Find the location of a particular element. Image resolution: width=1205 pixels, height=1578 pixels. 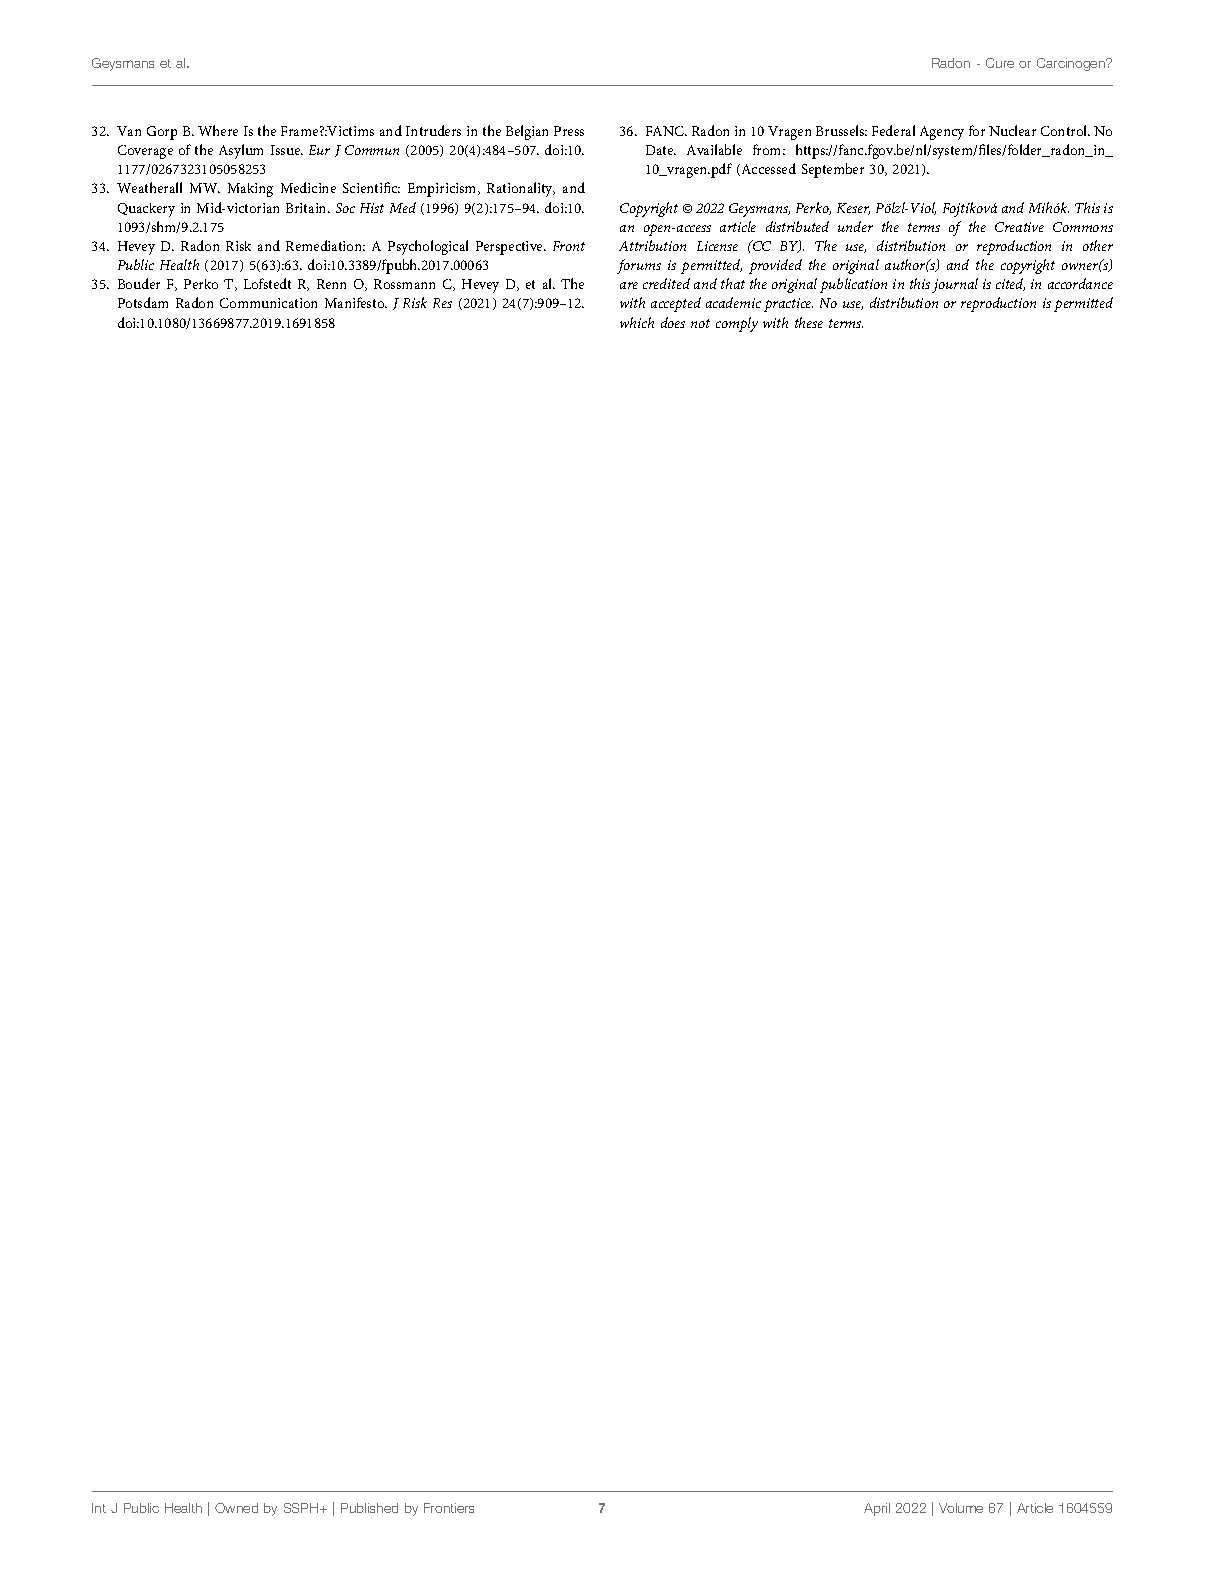

Nuclear is located at coordinates (1012, 130).
